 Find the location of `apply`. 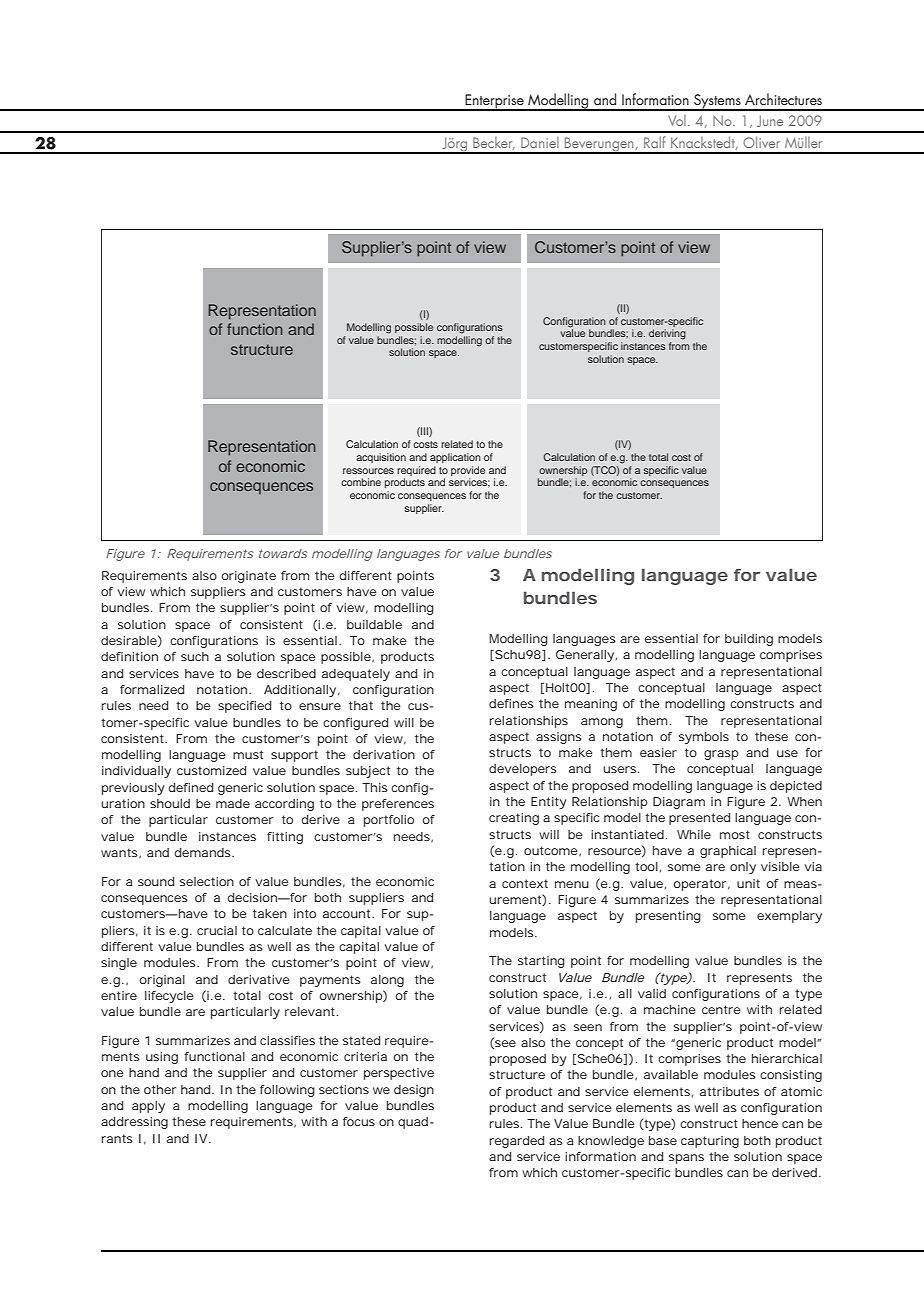

apply is located at coordinates (148, 1107).
